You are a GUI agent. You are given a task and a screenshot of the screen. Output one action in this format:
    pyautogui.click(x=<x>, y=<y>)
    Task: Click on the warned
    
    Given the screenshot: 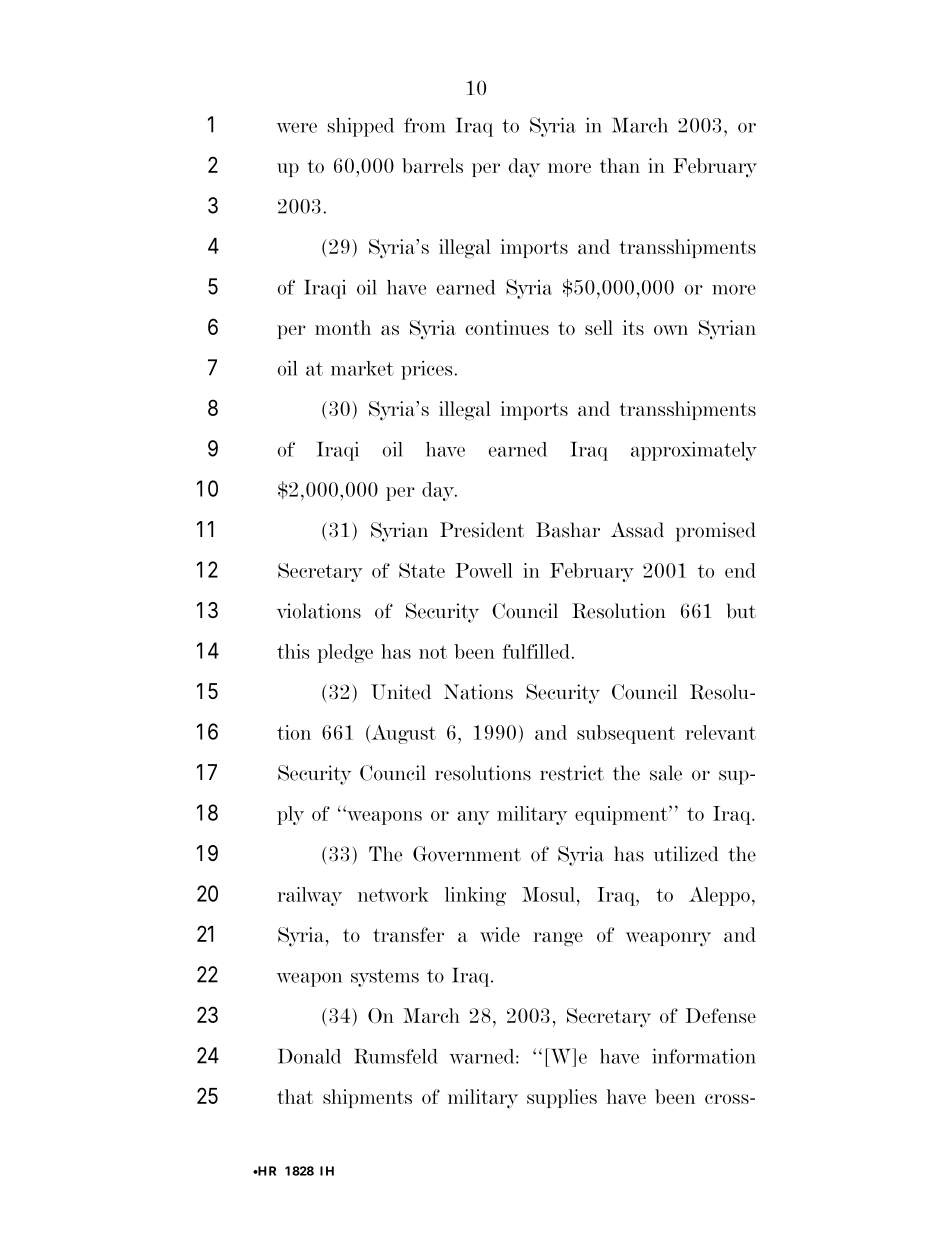 What is the action you would take?
    pyautogui.click(x=483, y=1056)
